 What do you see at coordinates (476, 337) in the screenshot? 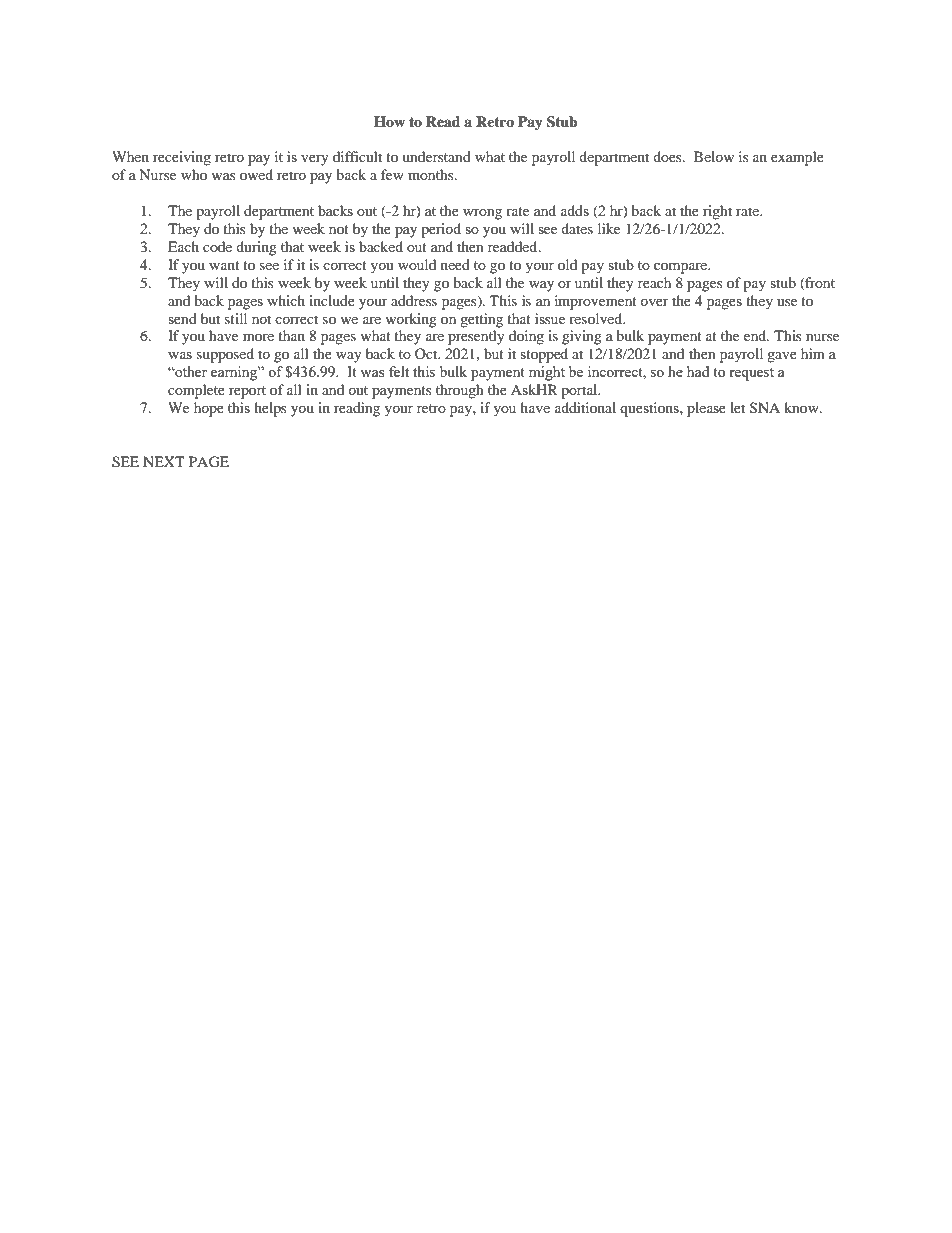
I see `presently` at bounding box center [476, 337].
